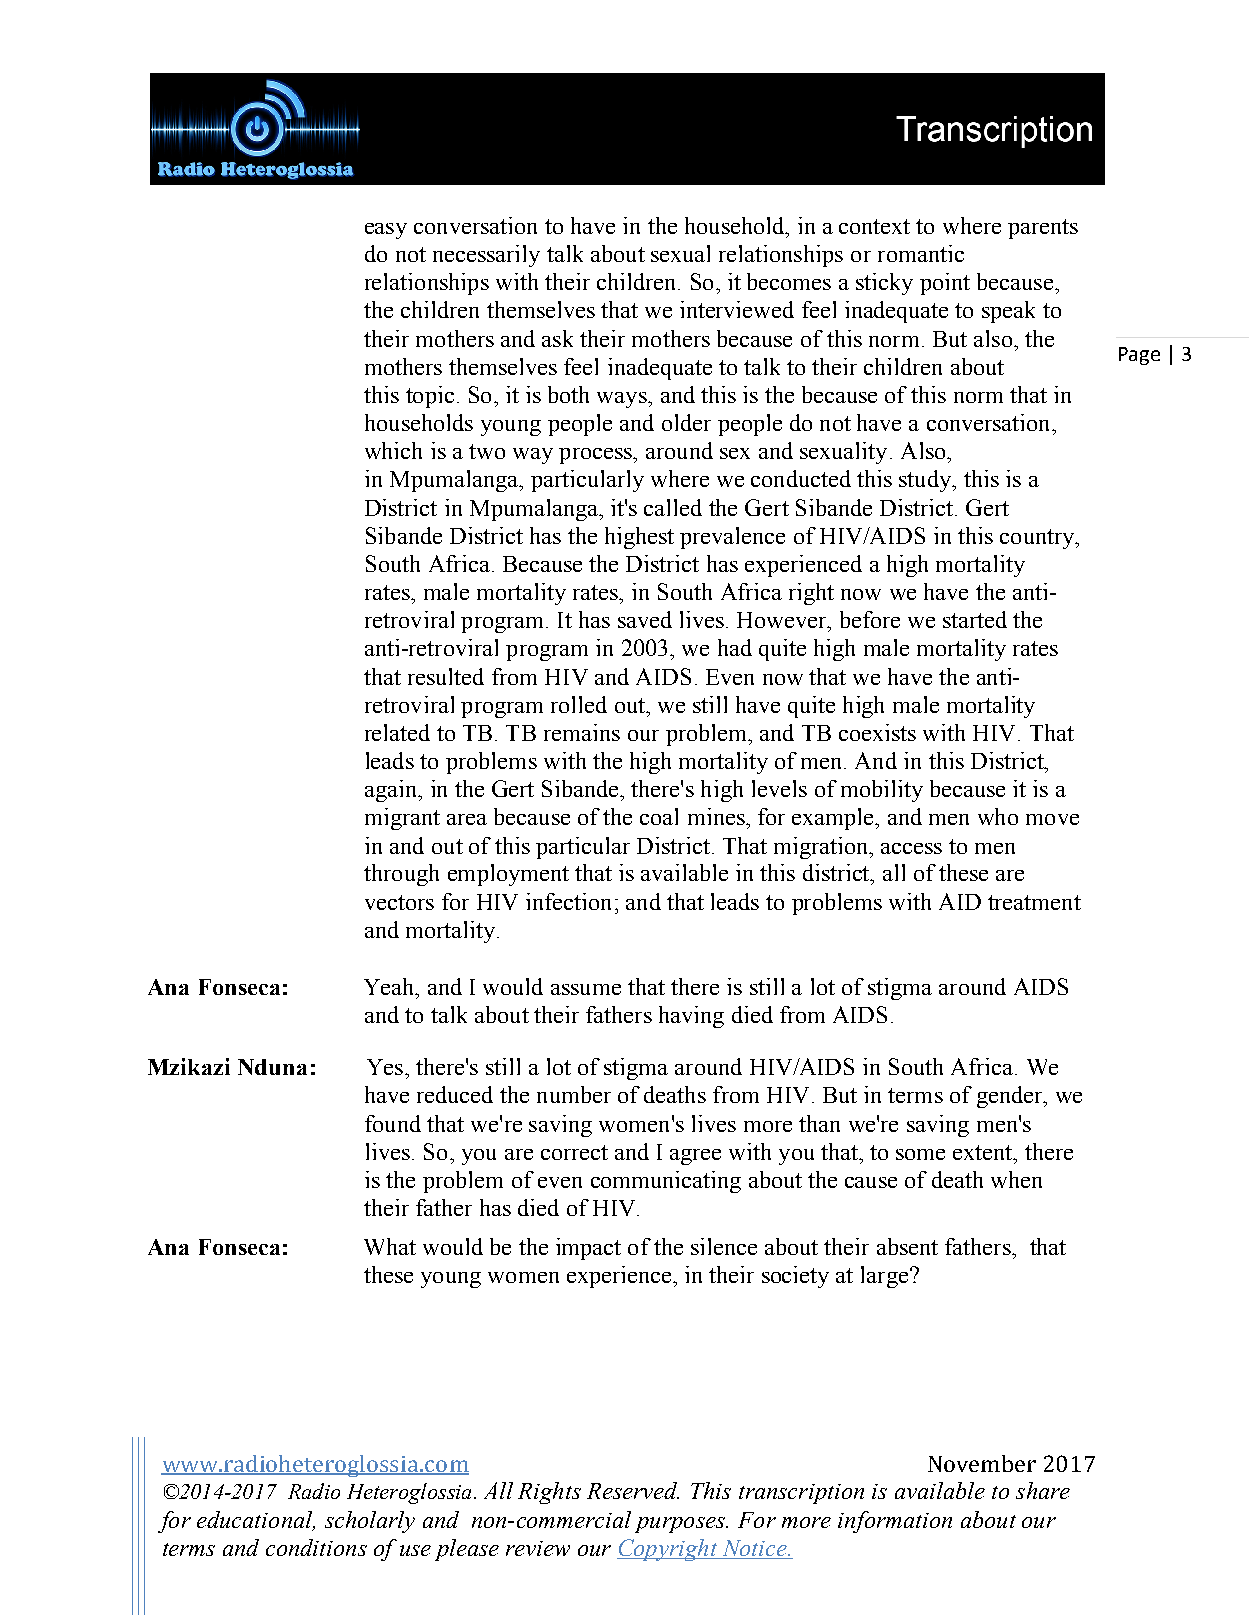 The image size is (1249, 1616). What do you see at coordinates (386, 231) in the page?
I see `easy` at bounding box center [386, 231].
